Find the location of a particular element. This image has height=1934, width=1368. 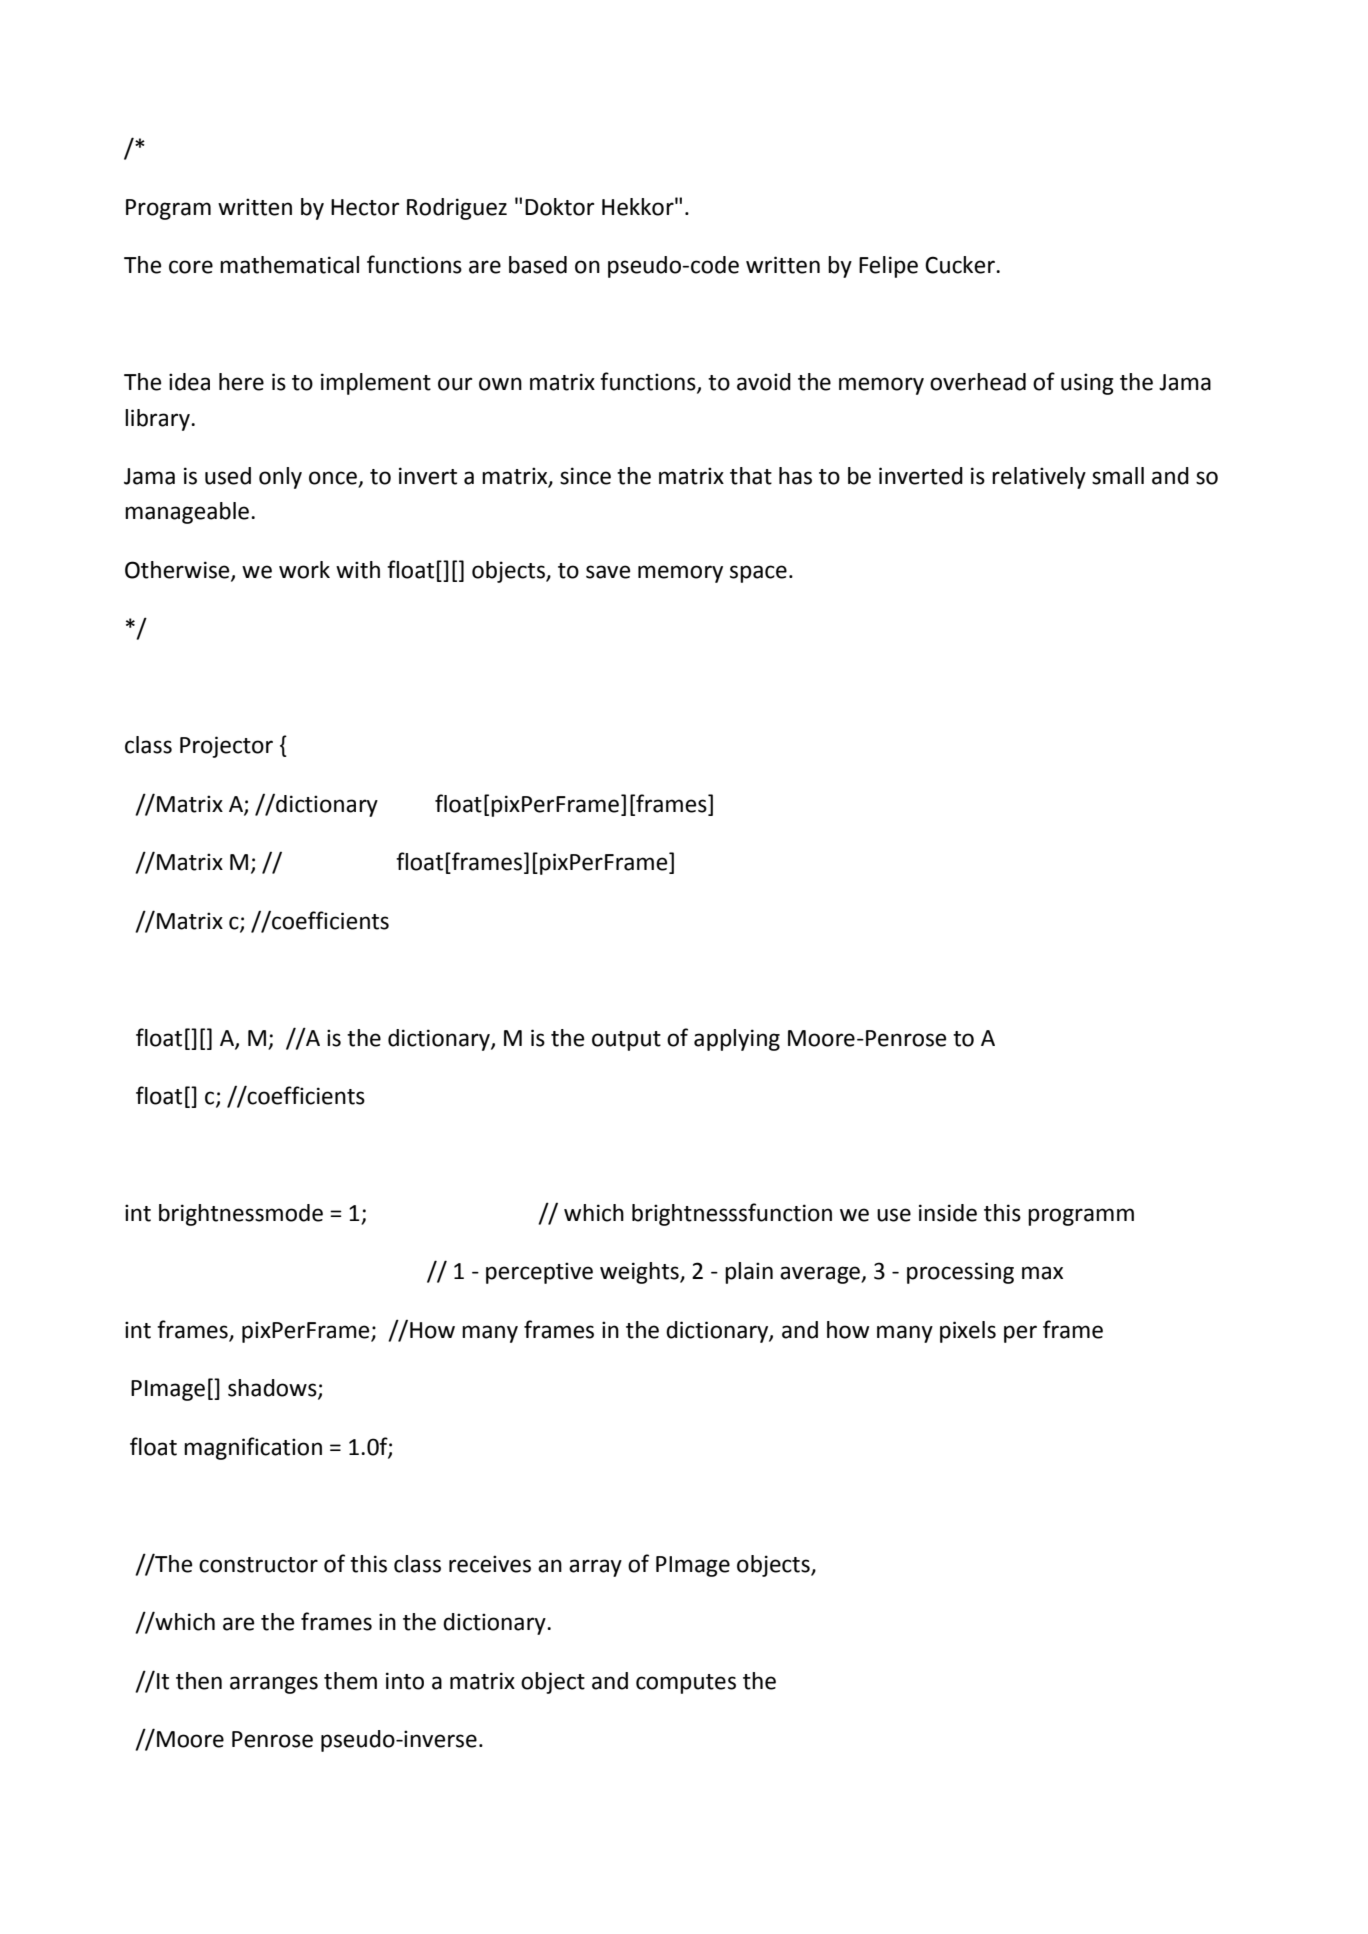

save is located at coordinates (608, 572).
